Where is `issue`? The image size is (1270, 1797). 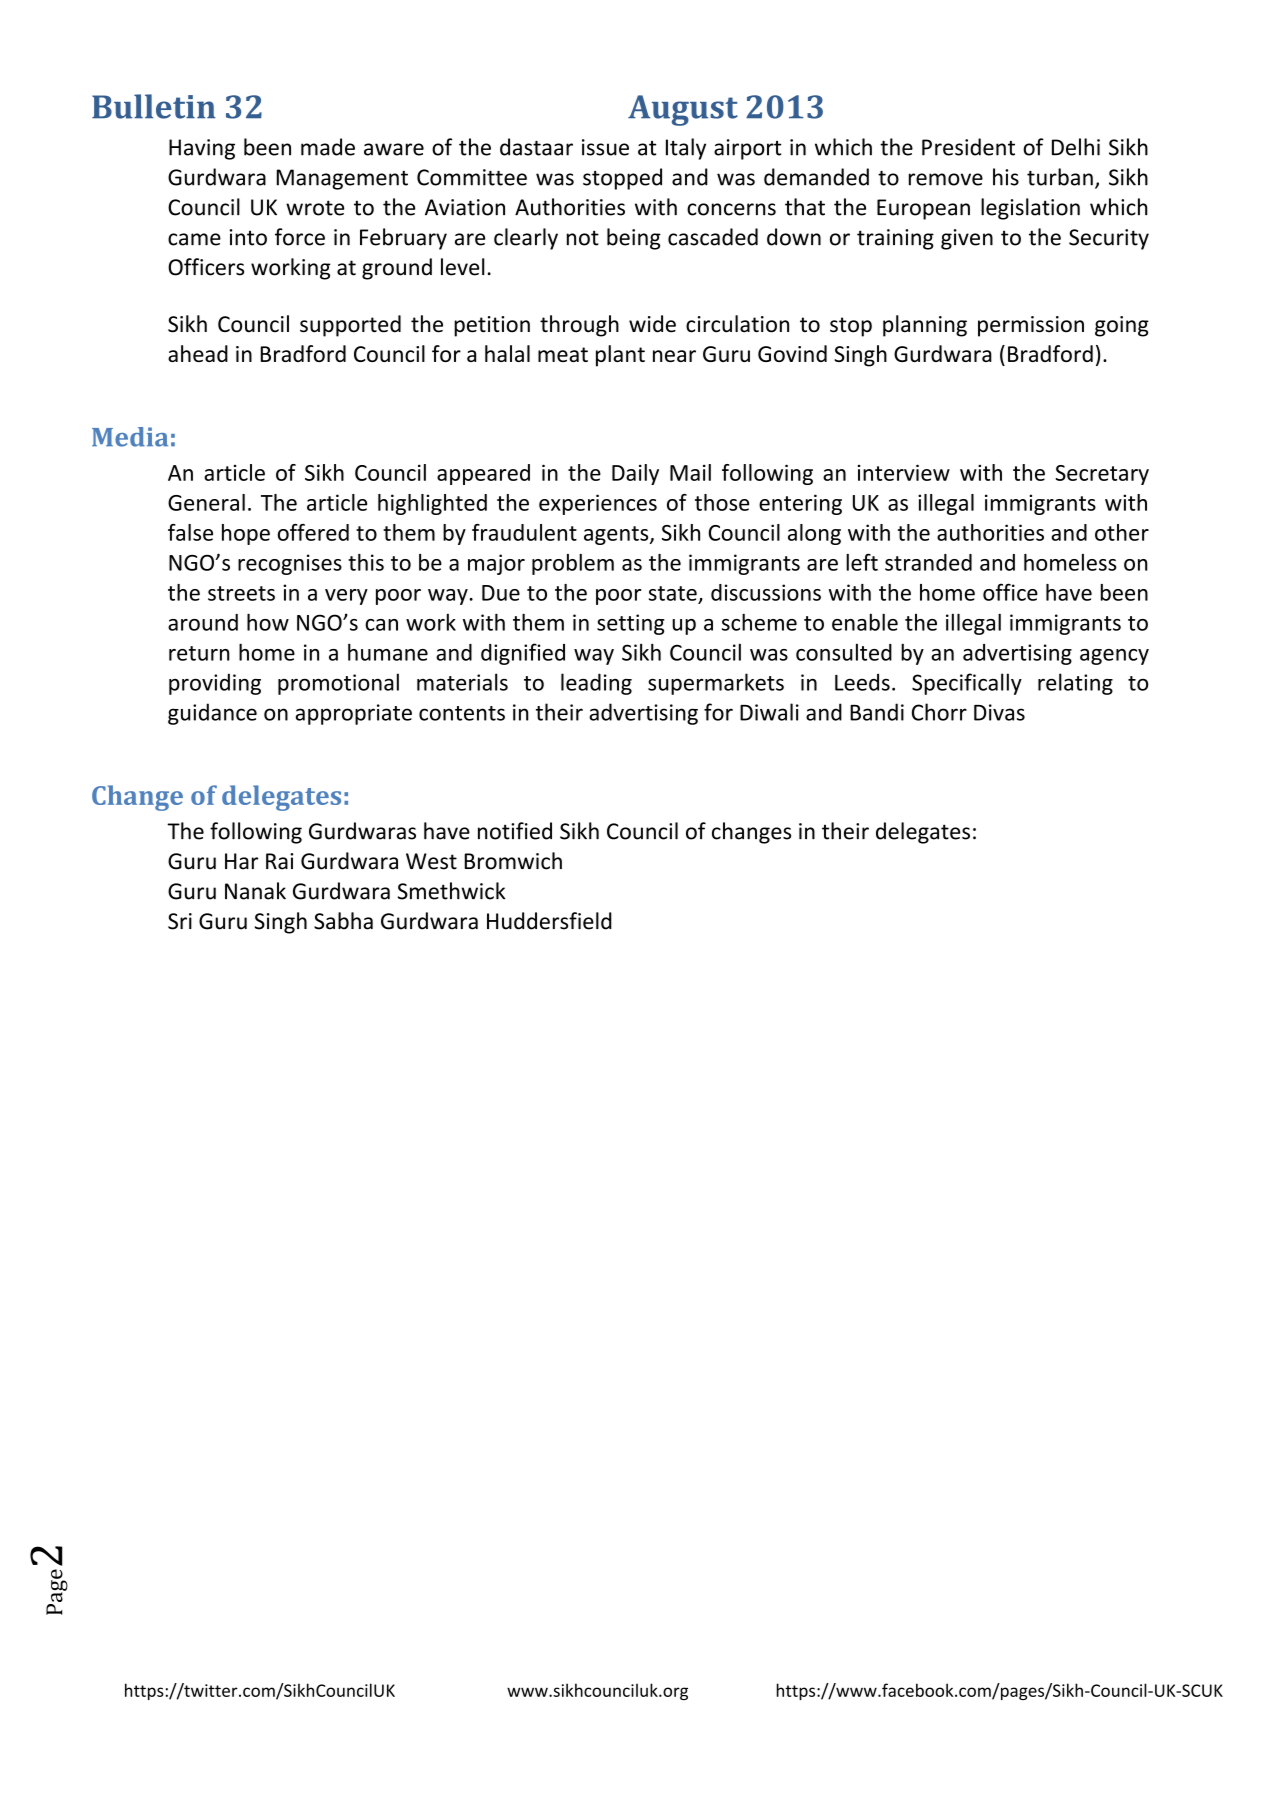
issue is located at coordinates (605, 147).
